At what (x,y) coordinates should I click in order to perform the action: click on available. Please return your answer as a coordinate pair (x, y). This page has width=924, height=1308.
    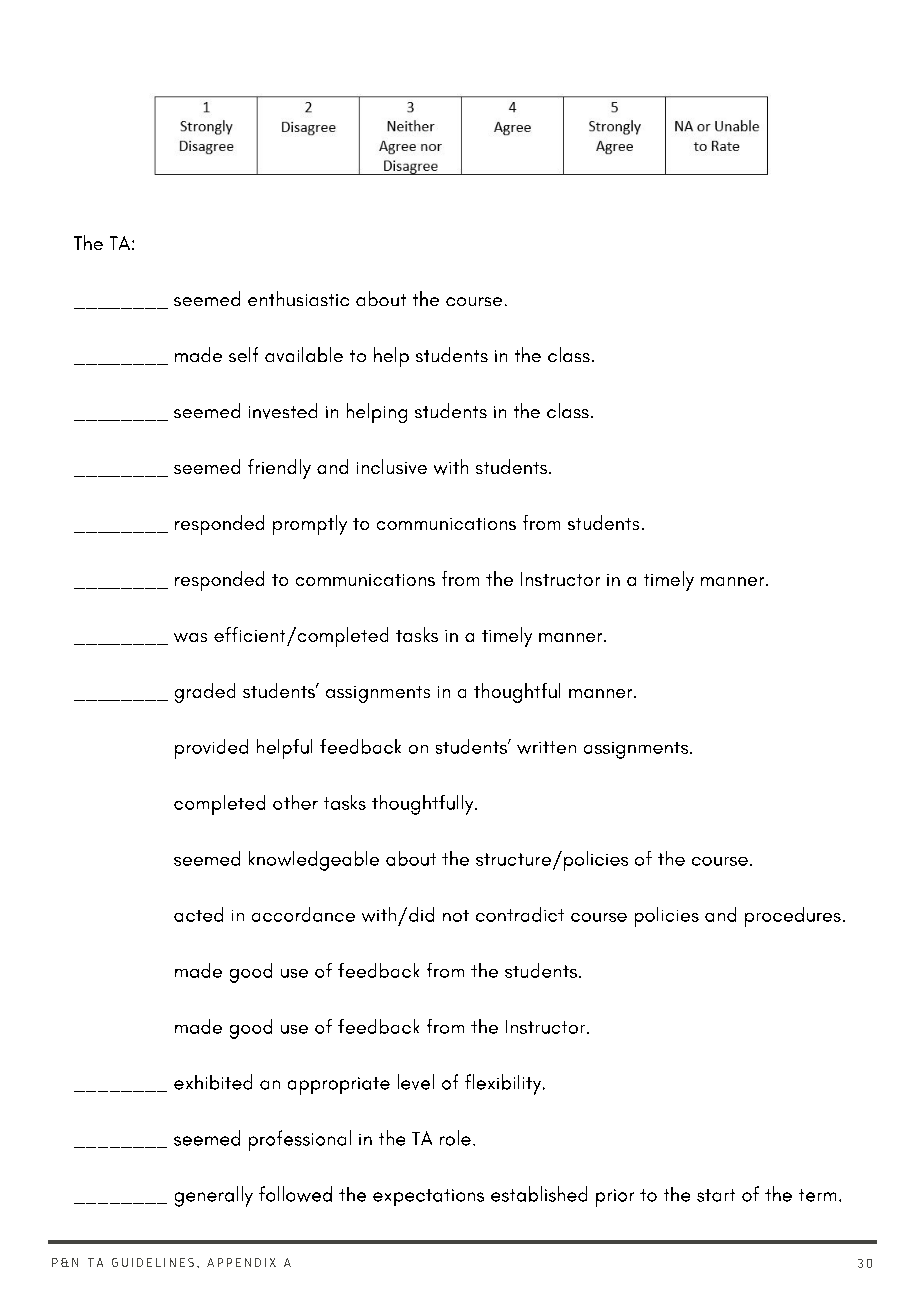
    Looking at the image, I should click on (304, 354).
